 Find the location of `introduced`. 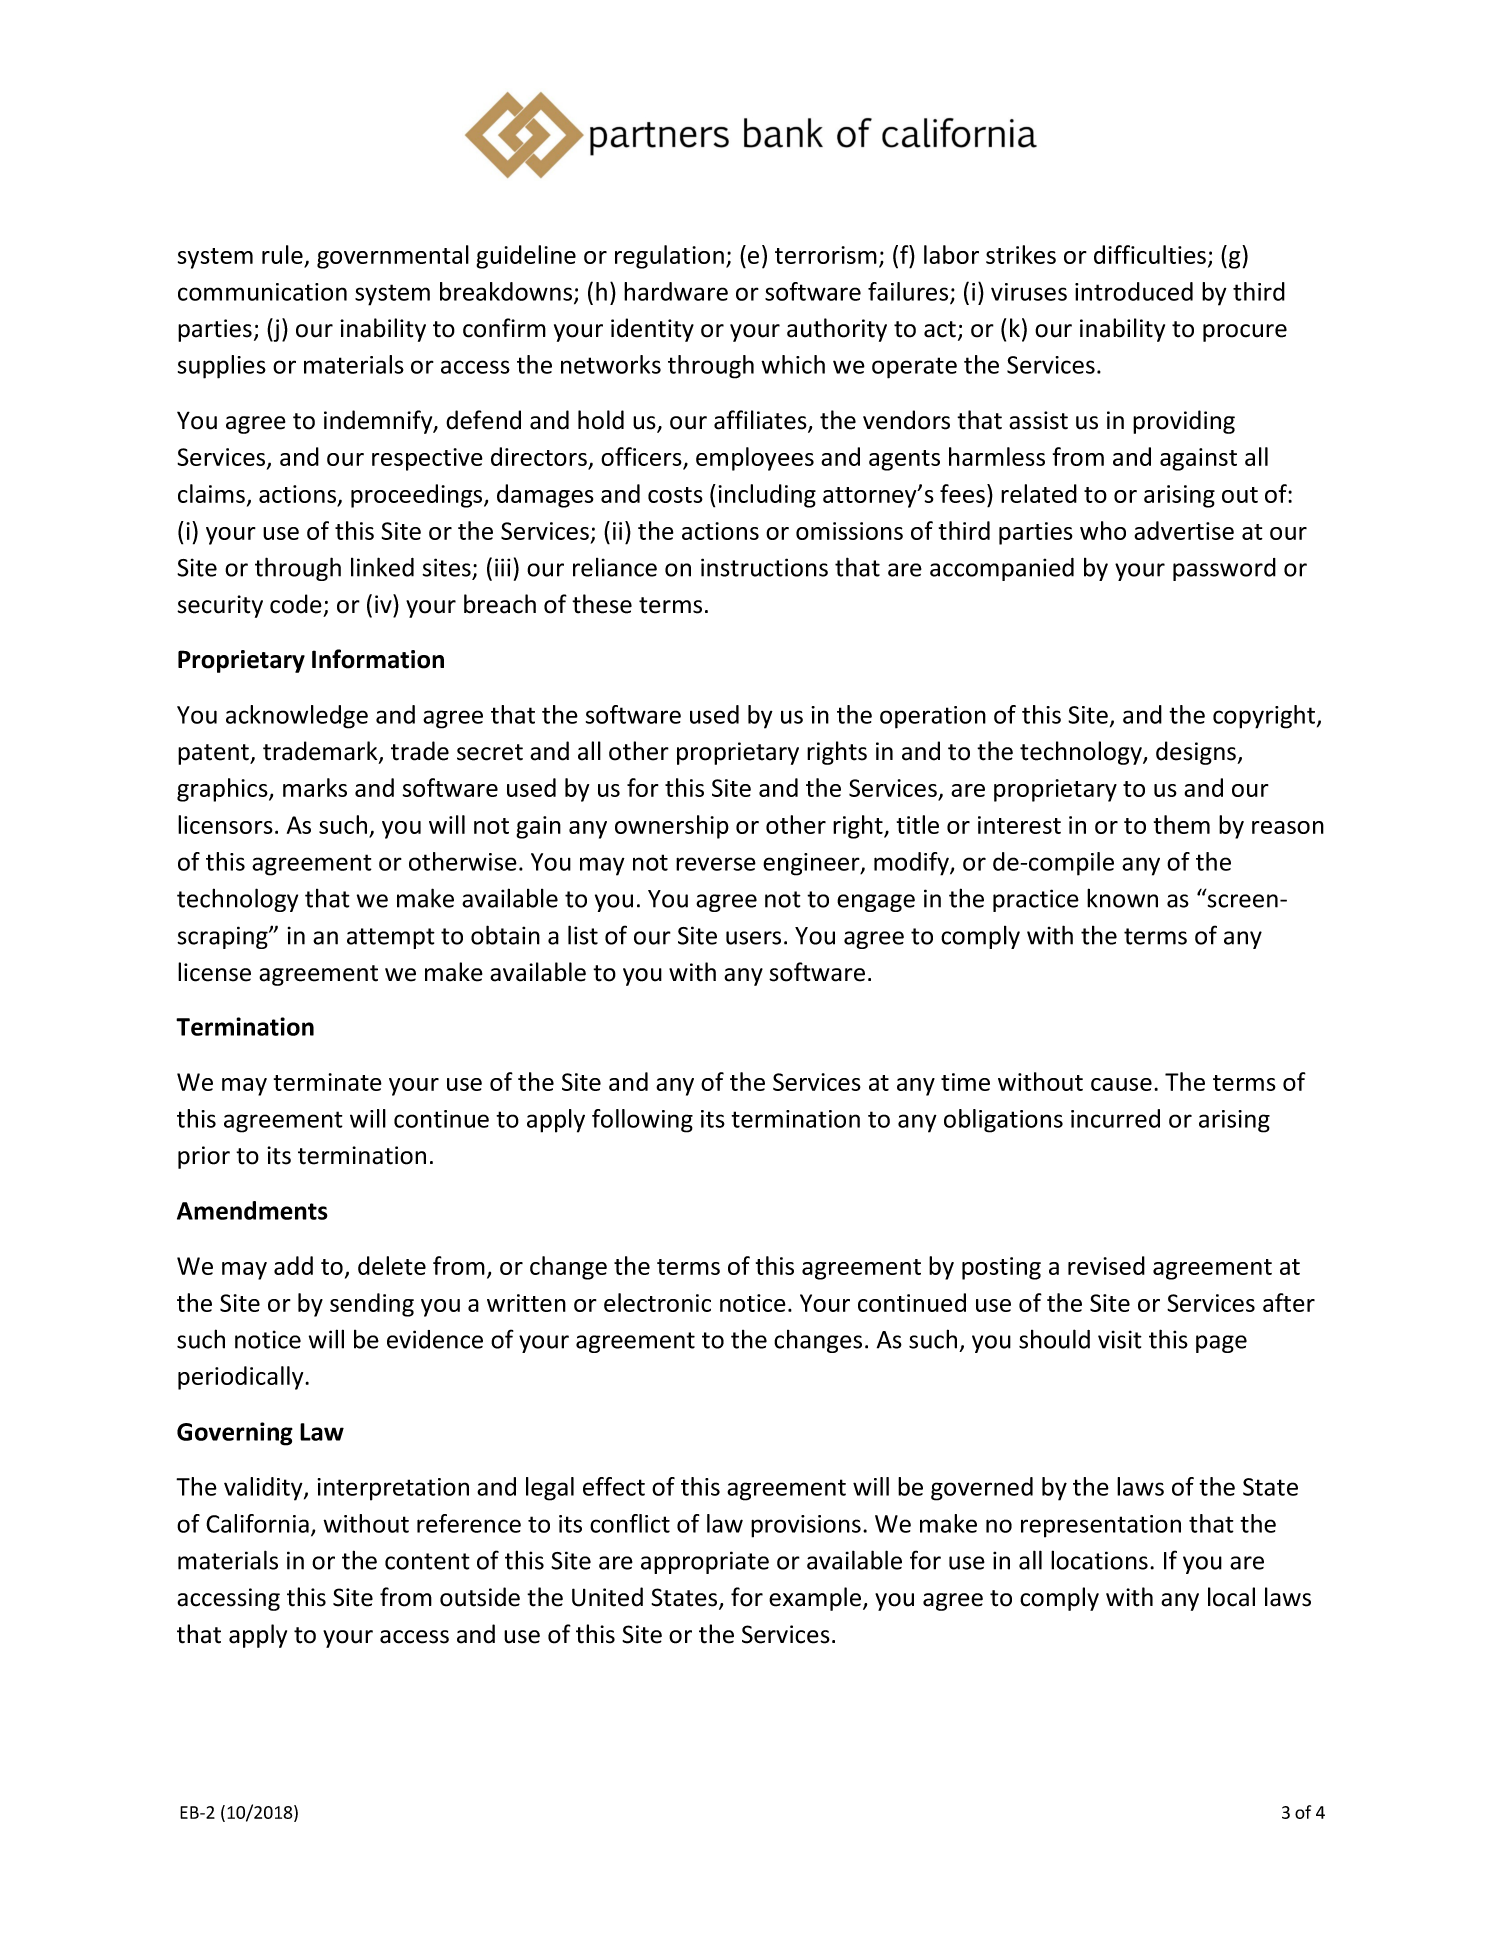

introduced is located at coordinates (1134, 291).
